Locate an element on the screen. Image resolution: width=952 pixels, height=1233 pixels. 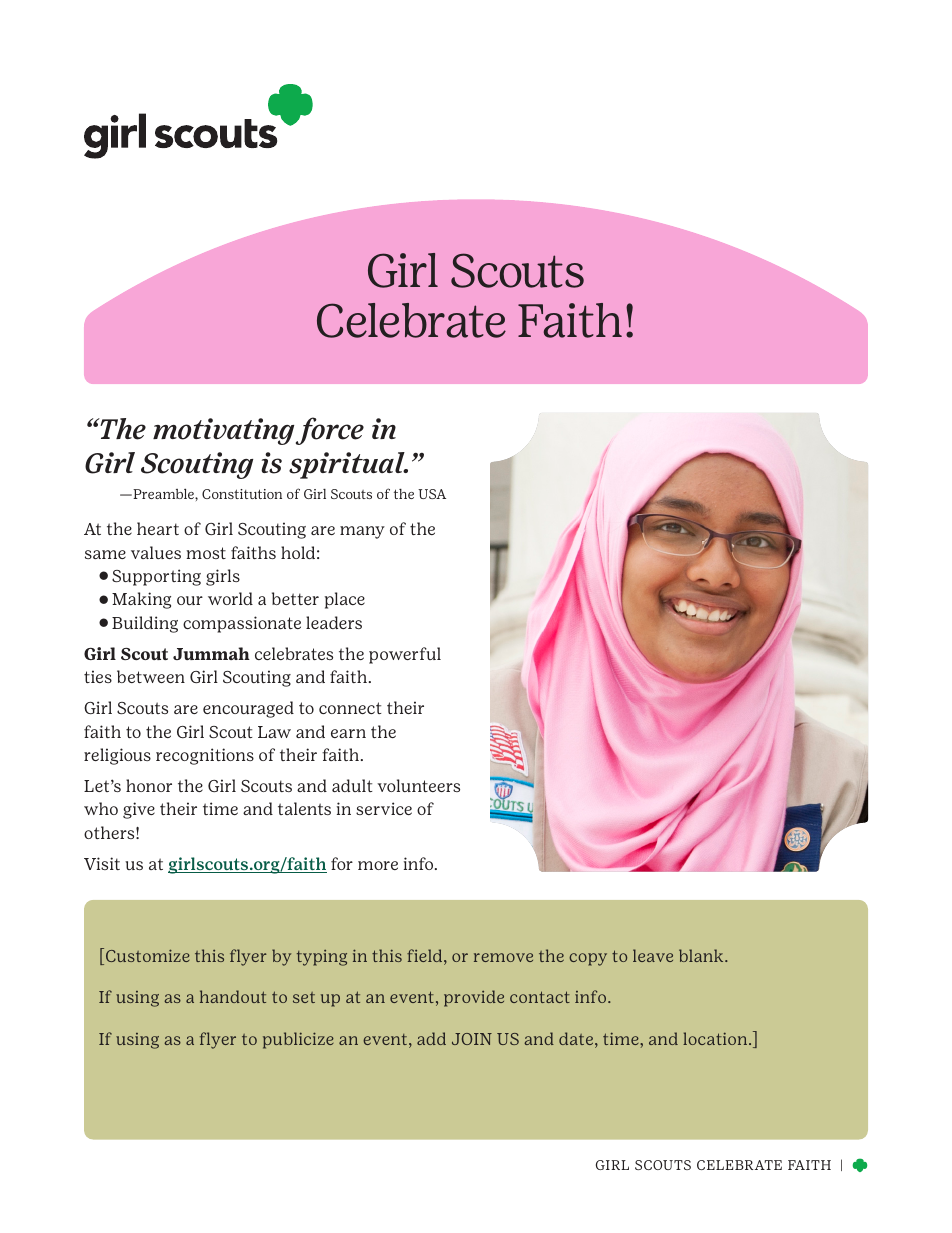
spiritual is located at coordinates (348, 465).
